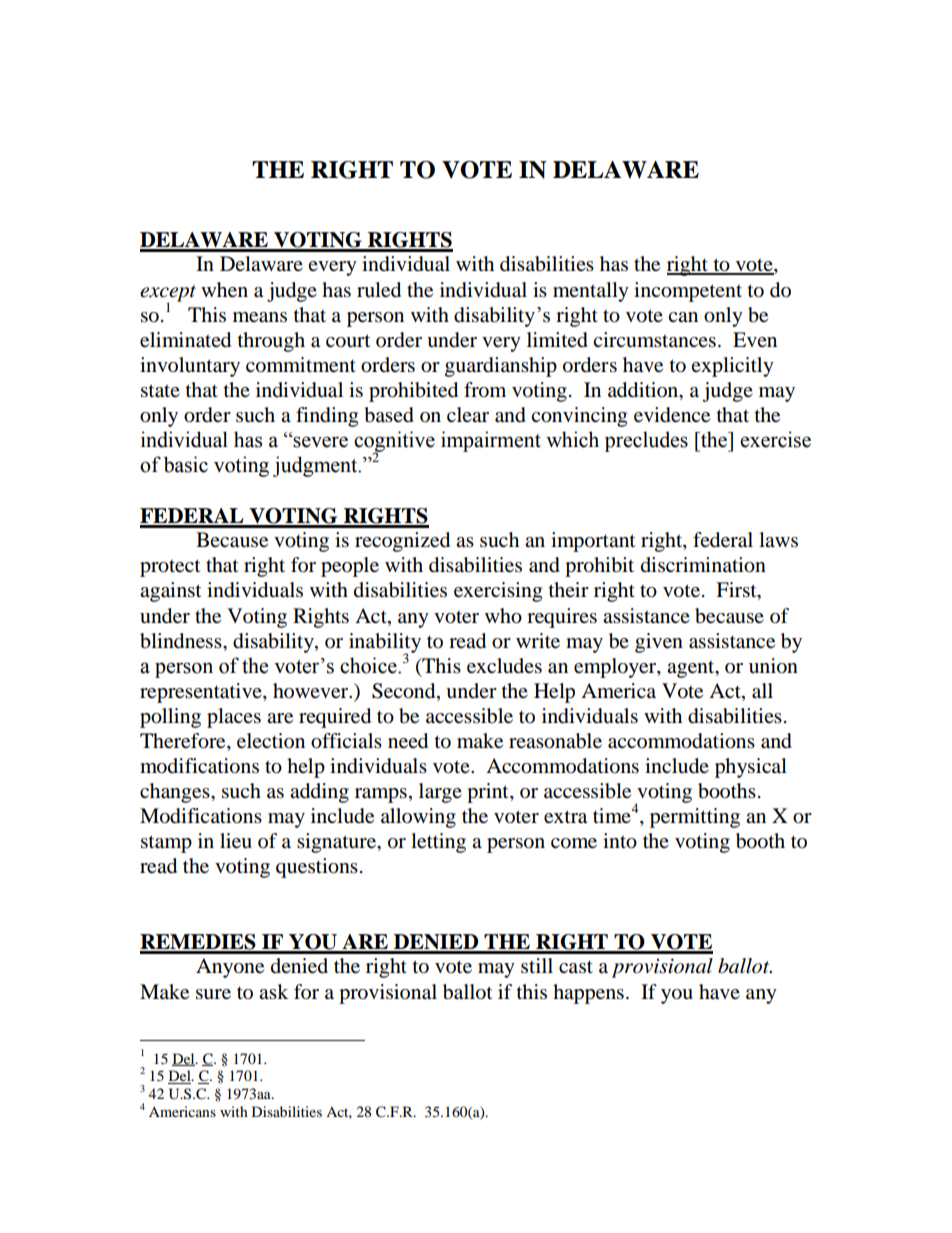 The height and width of the document is (1233, 952). What do you see at coordinates (260, 317) in the document?
I see `means` at bounding box center [260, 317].
